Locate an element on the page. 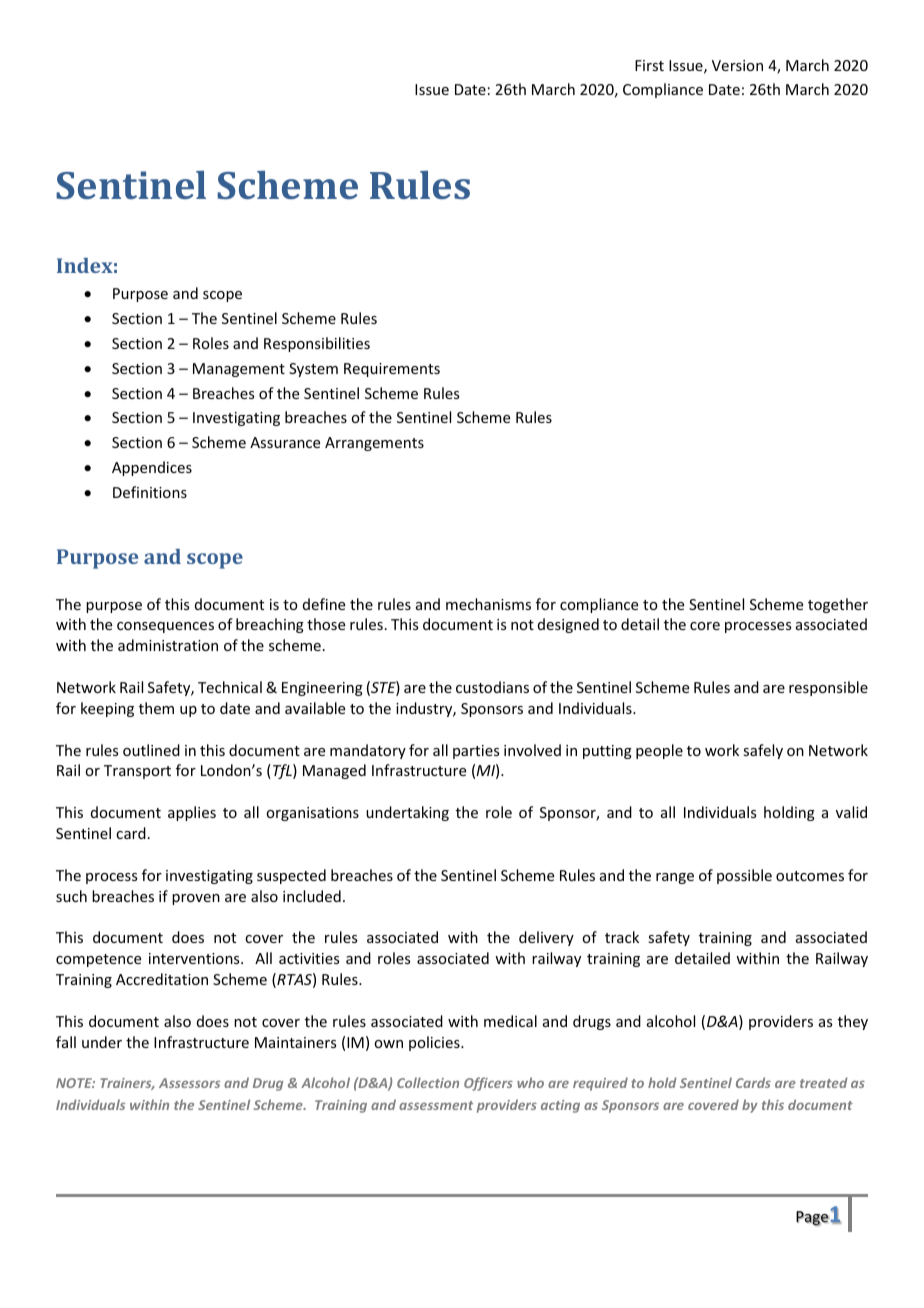 The image size is (924, 1308). Assessors is located at coordinates (189, 1083).
